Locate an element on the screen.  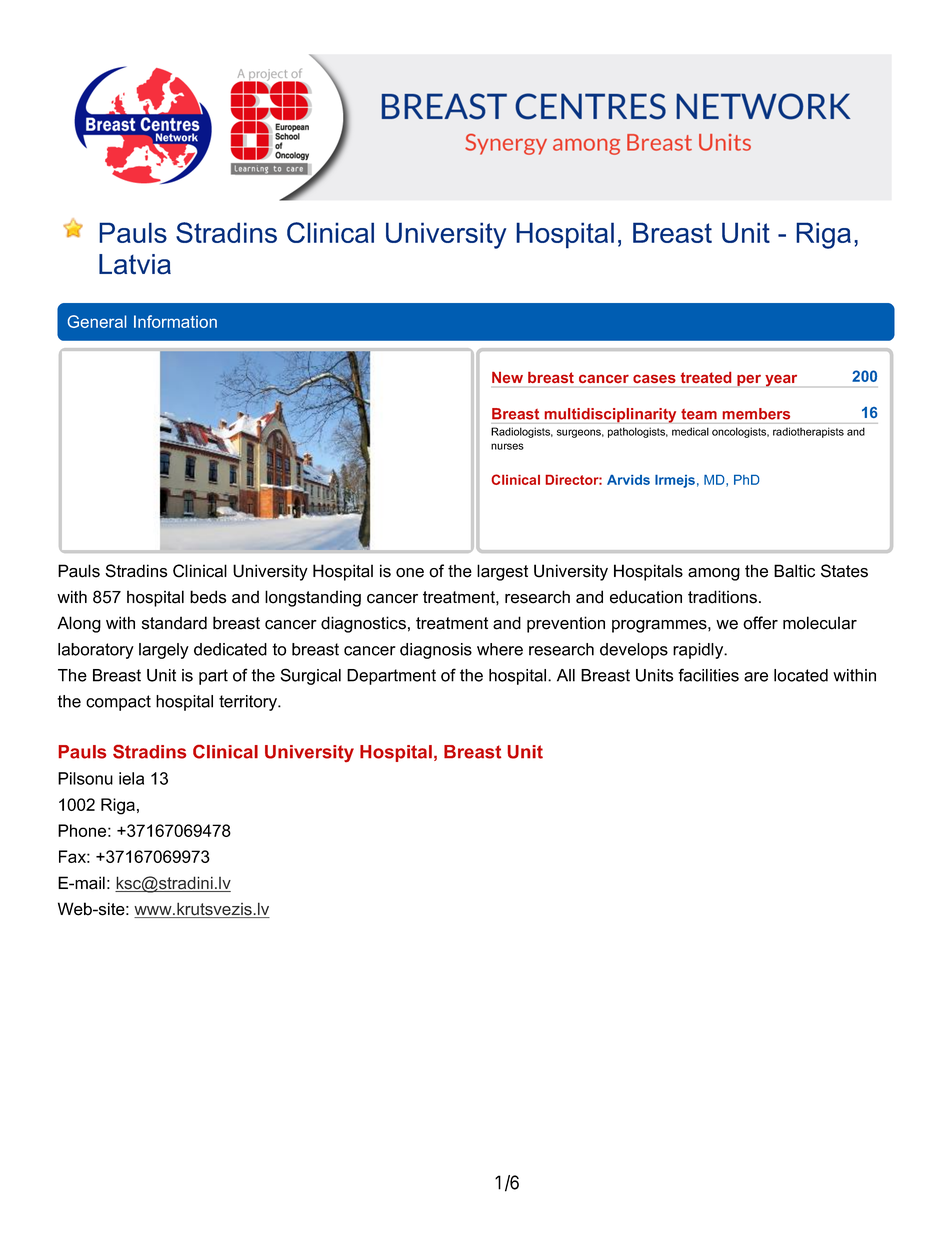
nurses is located at coordinates (507, 446).
